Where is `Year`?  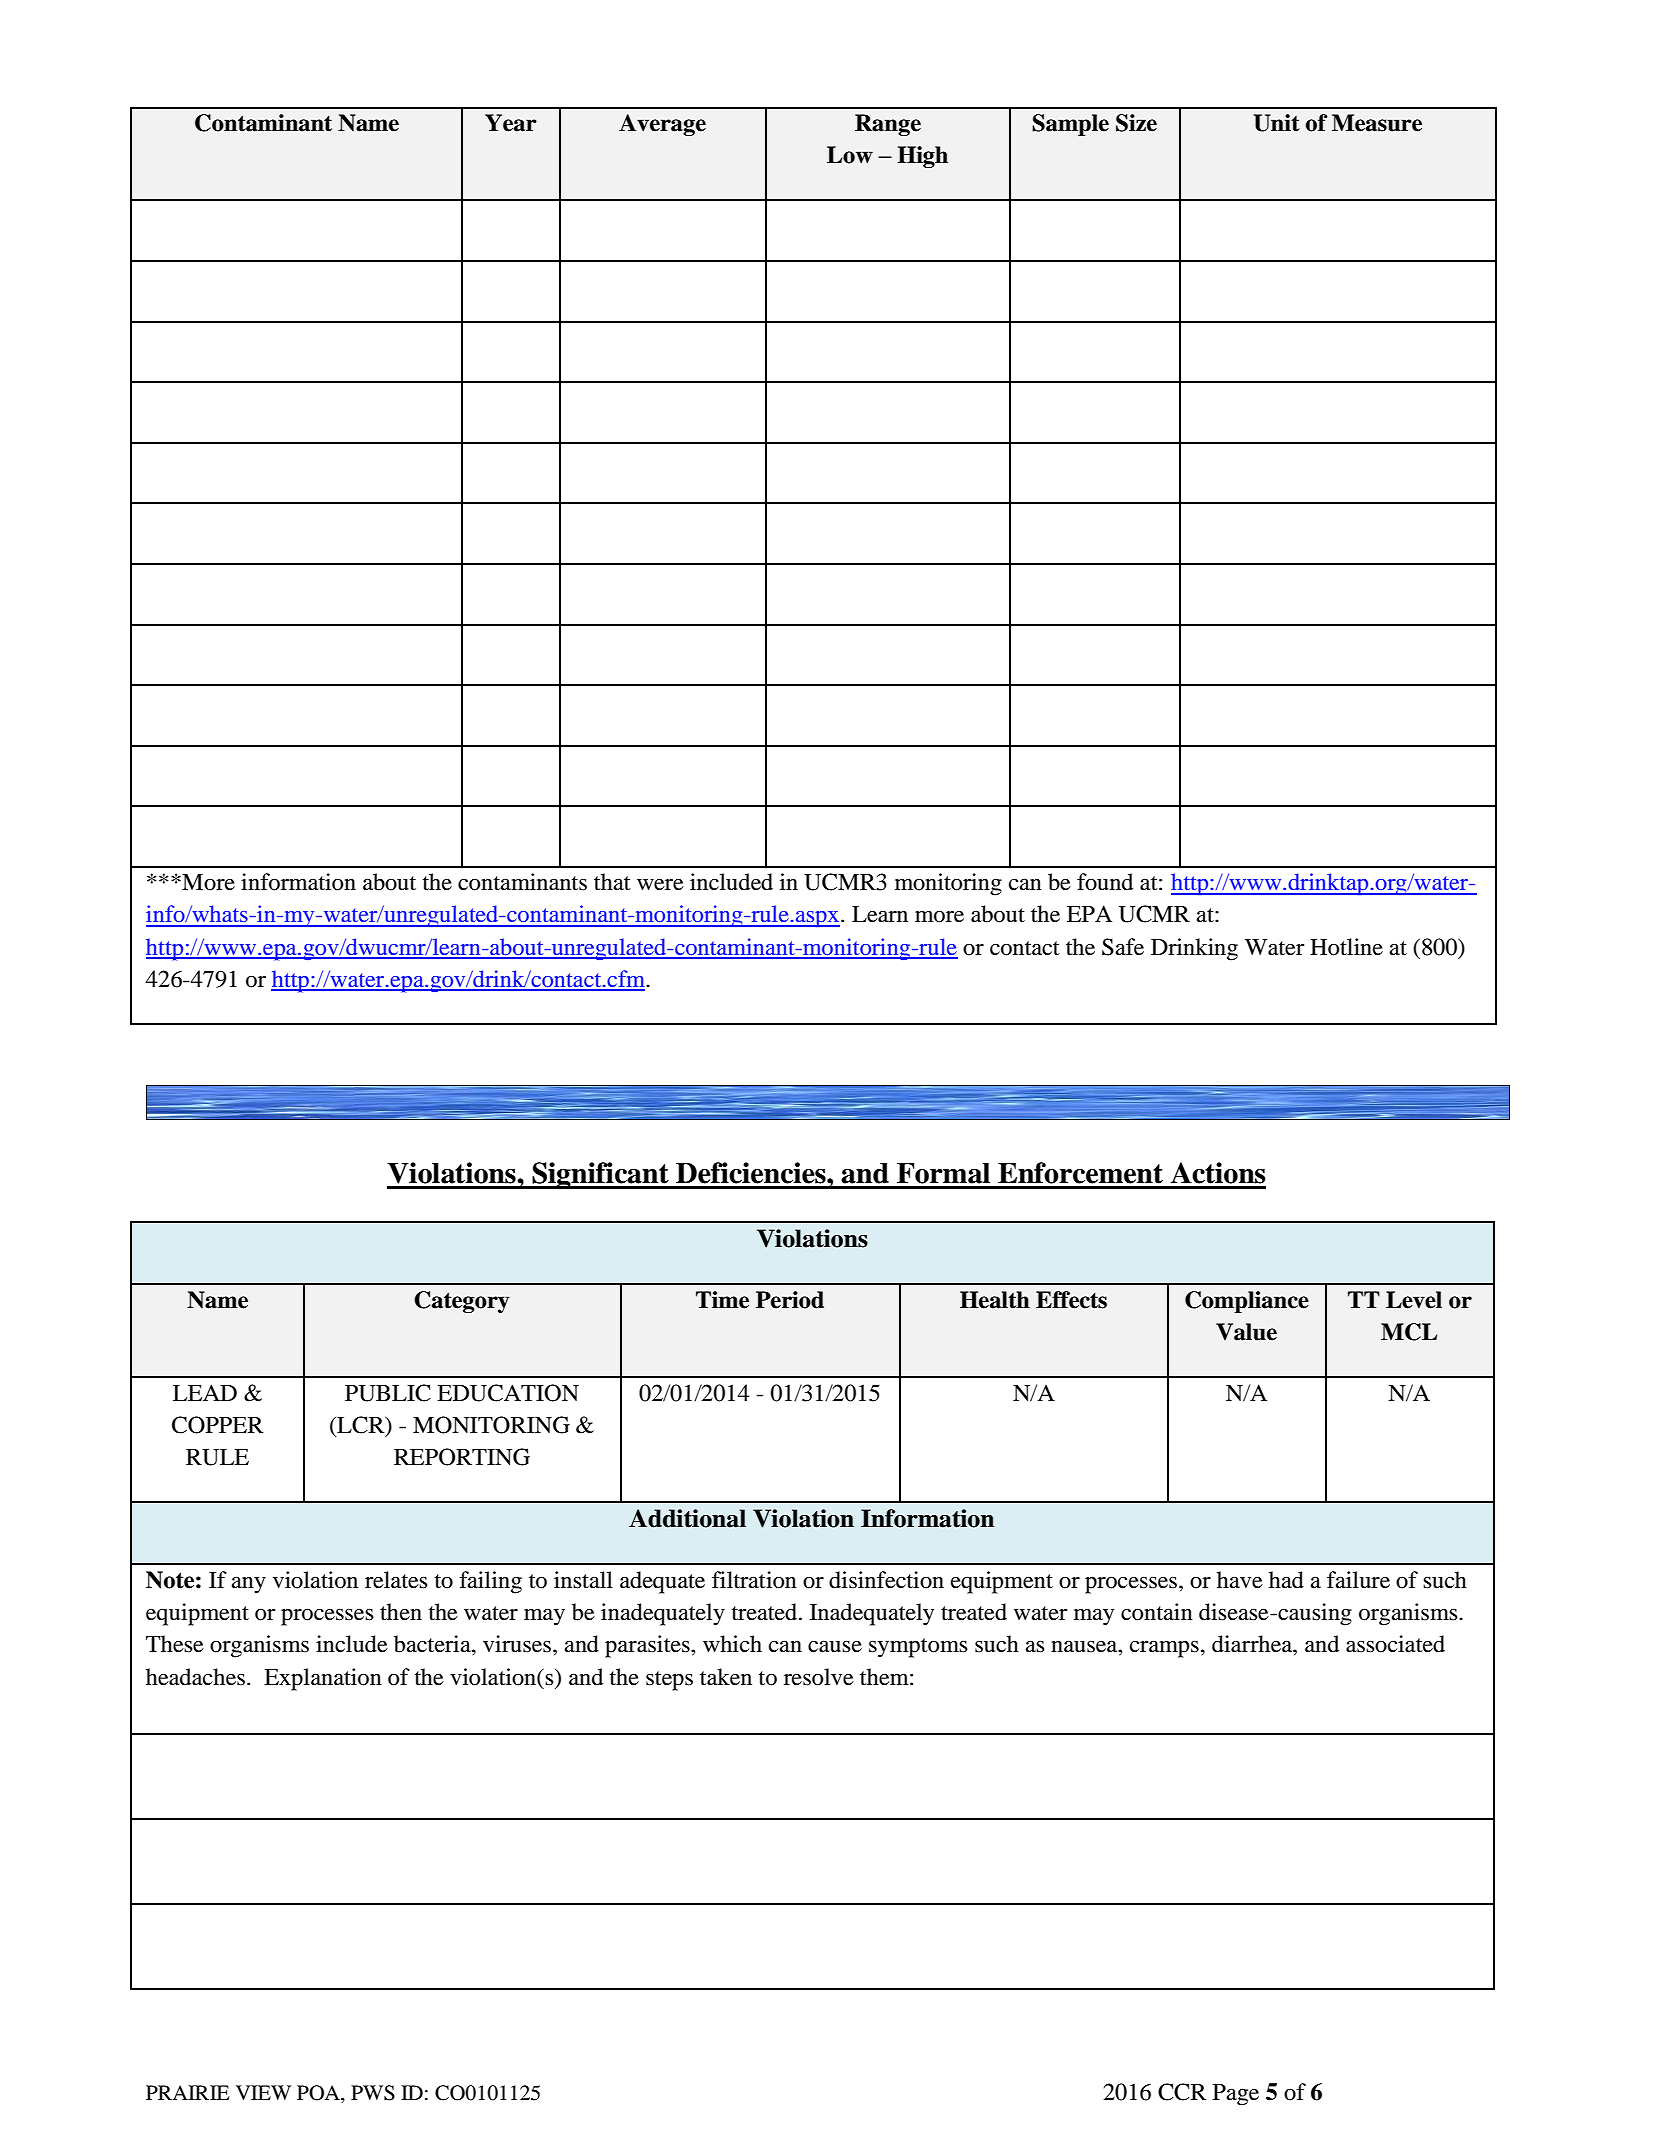
Year is located at coordinates (511, 123).
